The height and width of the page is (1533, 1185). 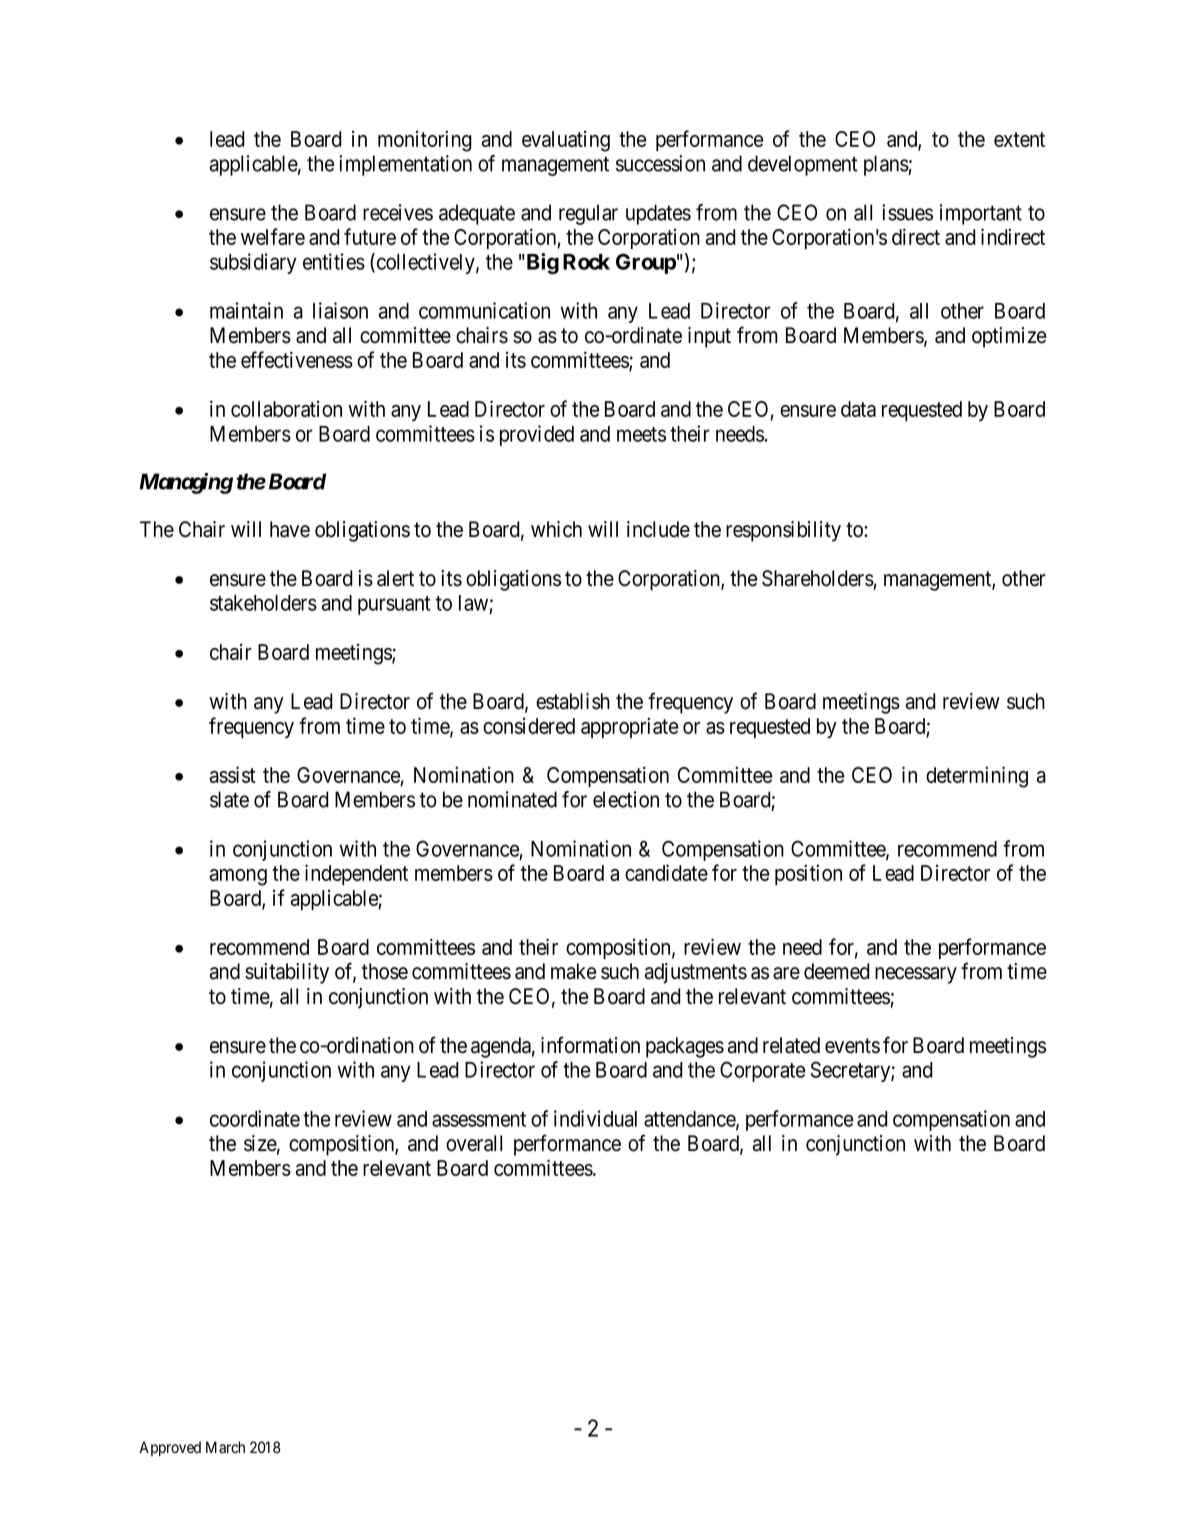 I want to click on which, so click(x=556, y=529).
